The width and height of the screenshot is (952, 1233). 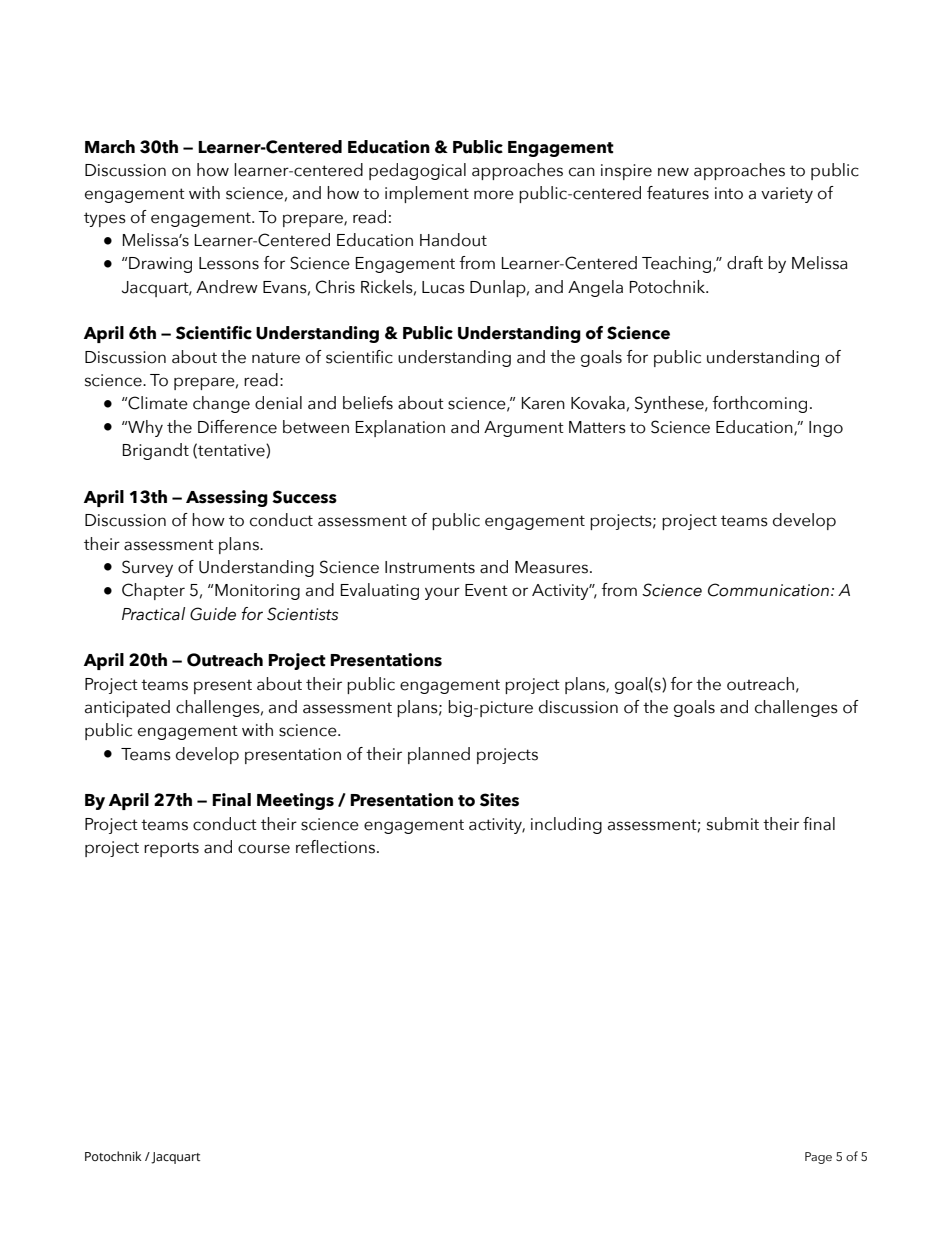 What do you see at coordinates (494, 195) in the screenshot?
I see `more` at bounding box center [494, 195].
